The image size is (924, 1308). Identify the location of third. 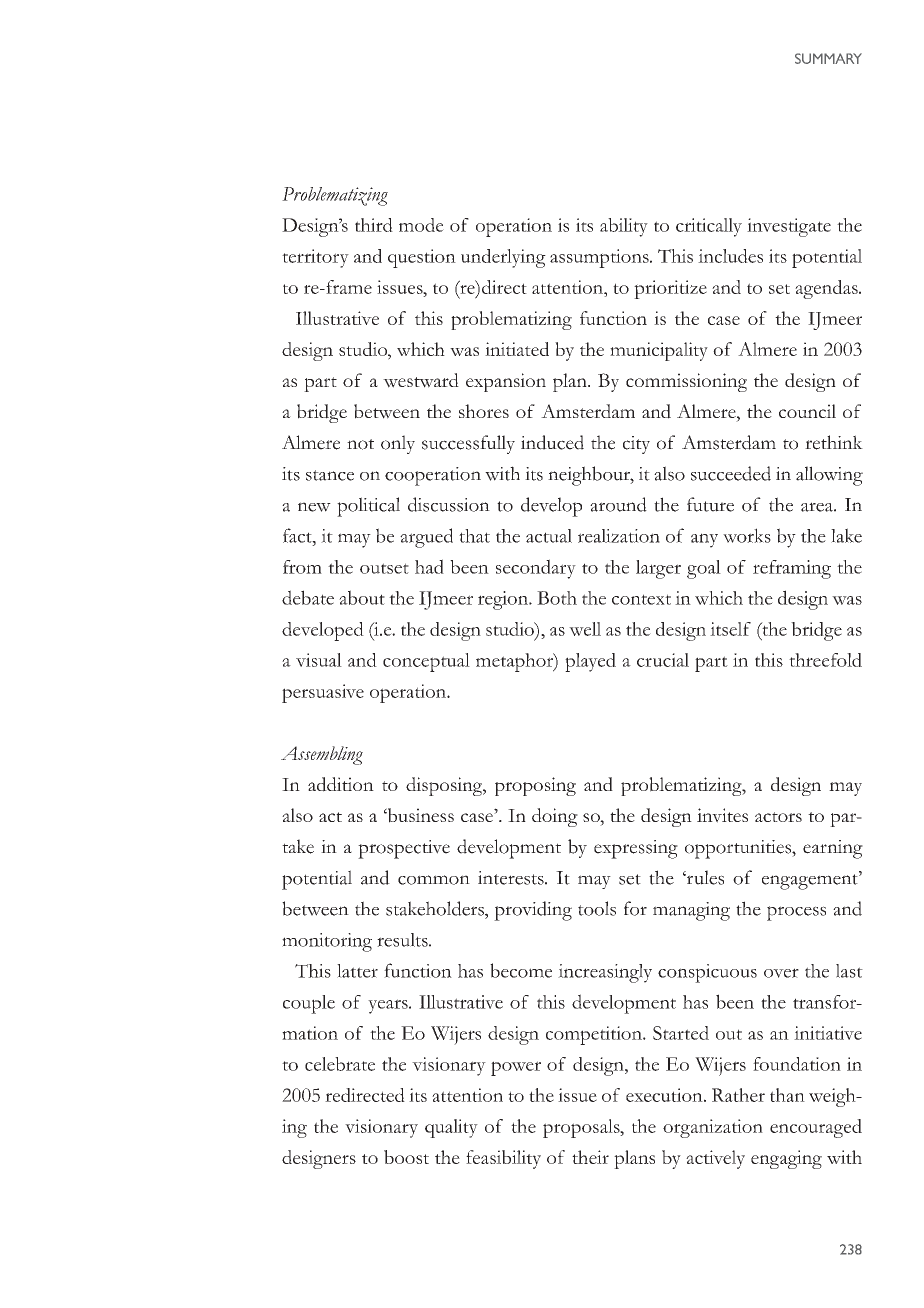
(374, 225).
